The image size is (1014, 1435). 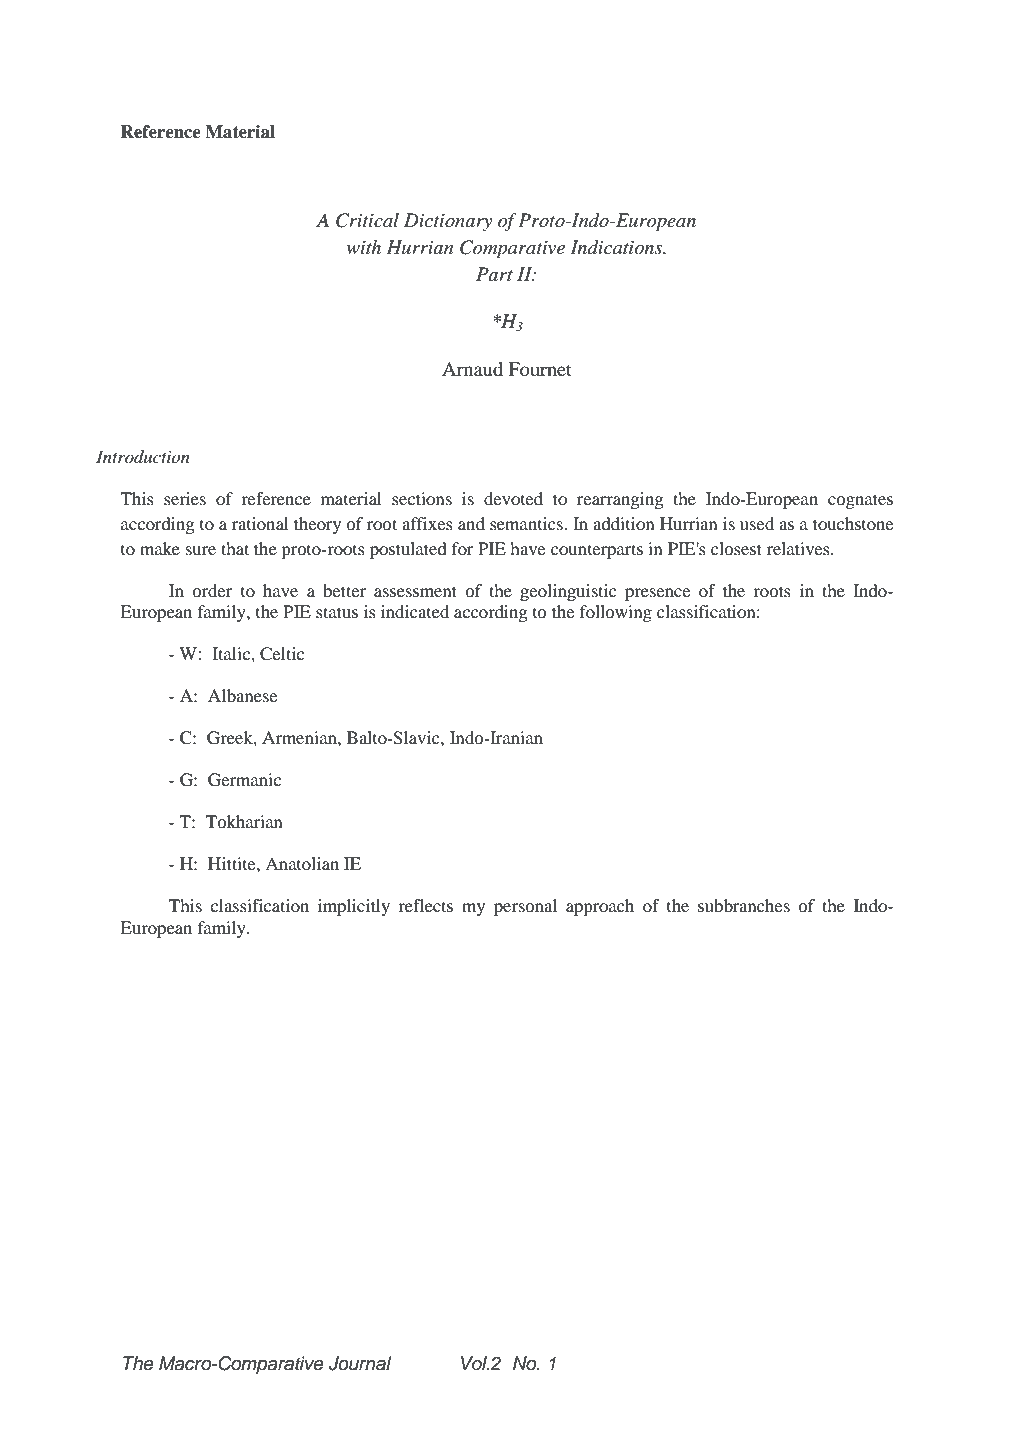 What do you see at coordinates (600, 907) in the screenshot?
I see `approach` at bounding box center [600, 907].
